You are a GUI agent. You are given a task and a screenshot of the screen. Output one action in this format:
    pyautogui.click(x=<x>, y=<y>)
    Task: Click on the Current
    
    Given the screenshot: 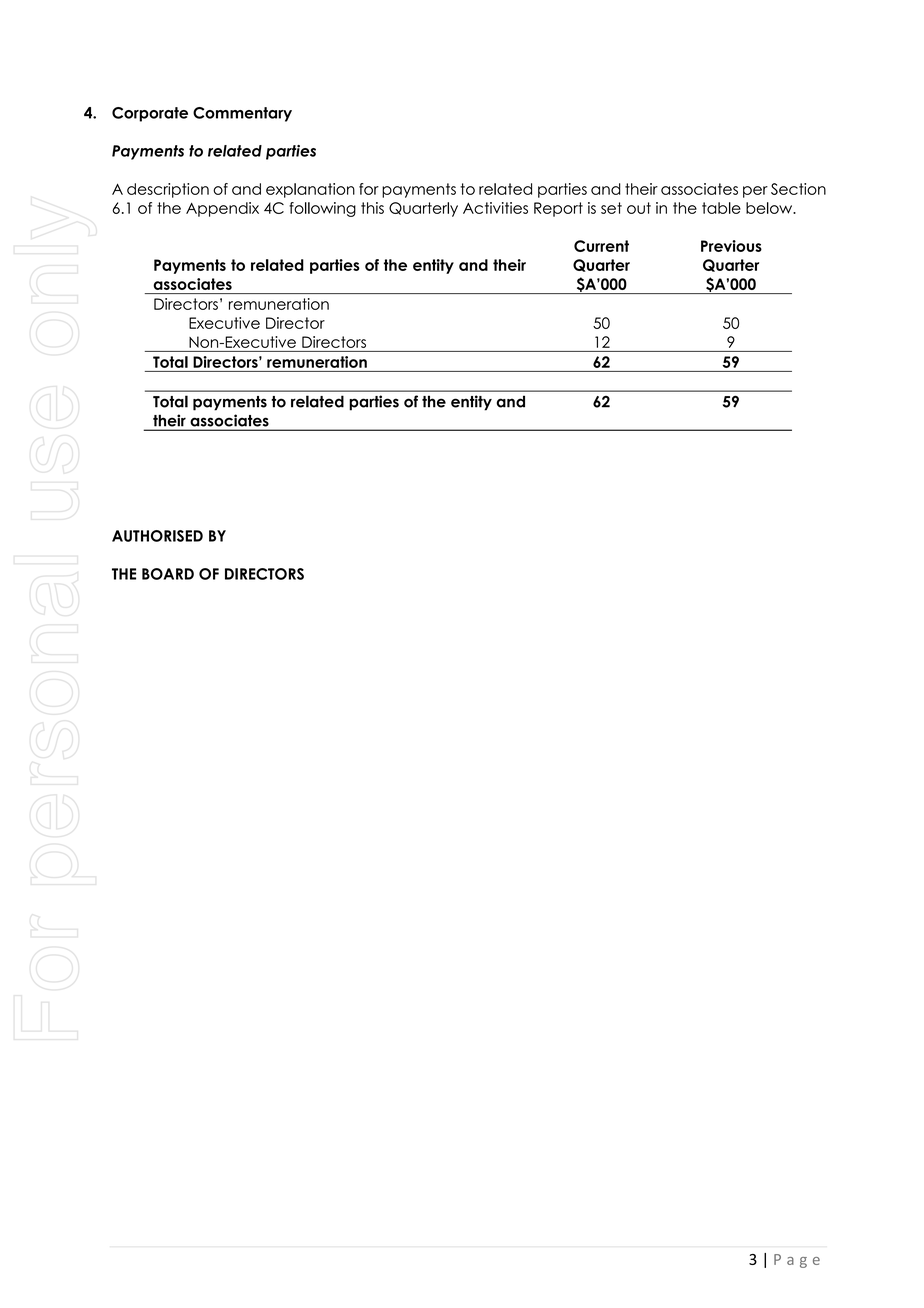 What is the action you would take?
    pyautogui.click(x=601, y=246)
